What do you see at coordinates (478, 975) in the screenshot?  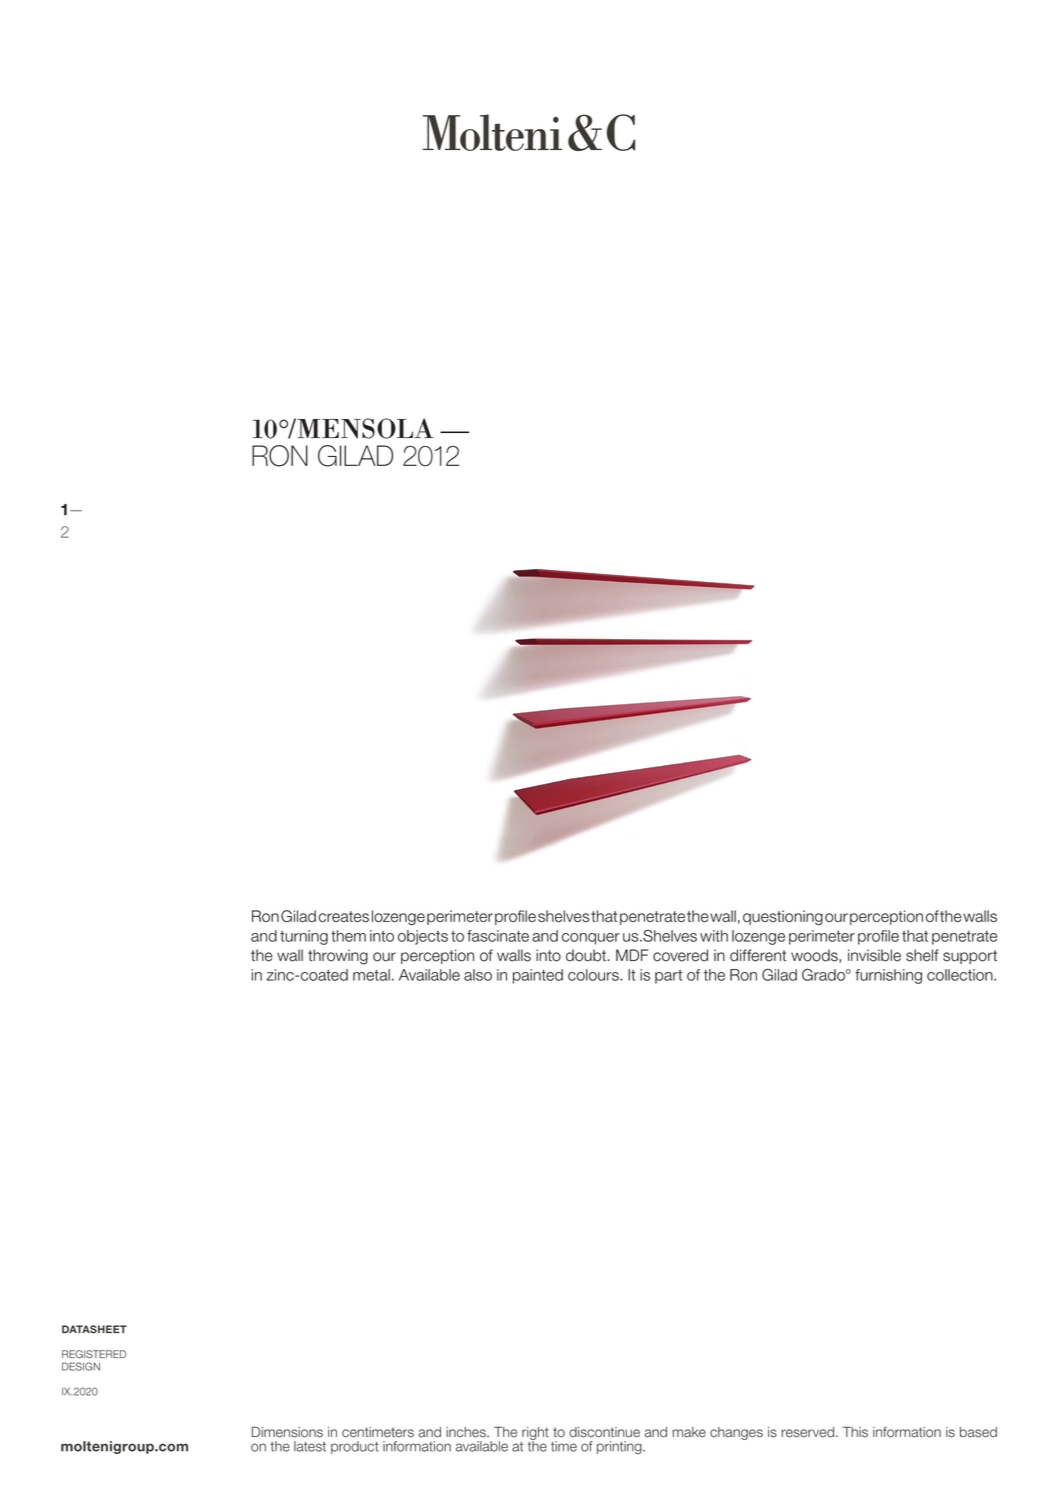 I see `also` at bounding box center [478, 975].
